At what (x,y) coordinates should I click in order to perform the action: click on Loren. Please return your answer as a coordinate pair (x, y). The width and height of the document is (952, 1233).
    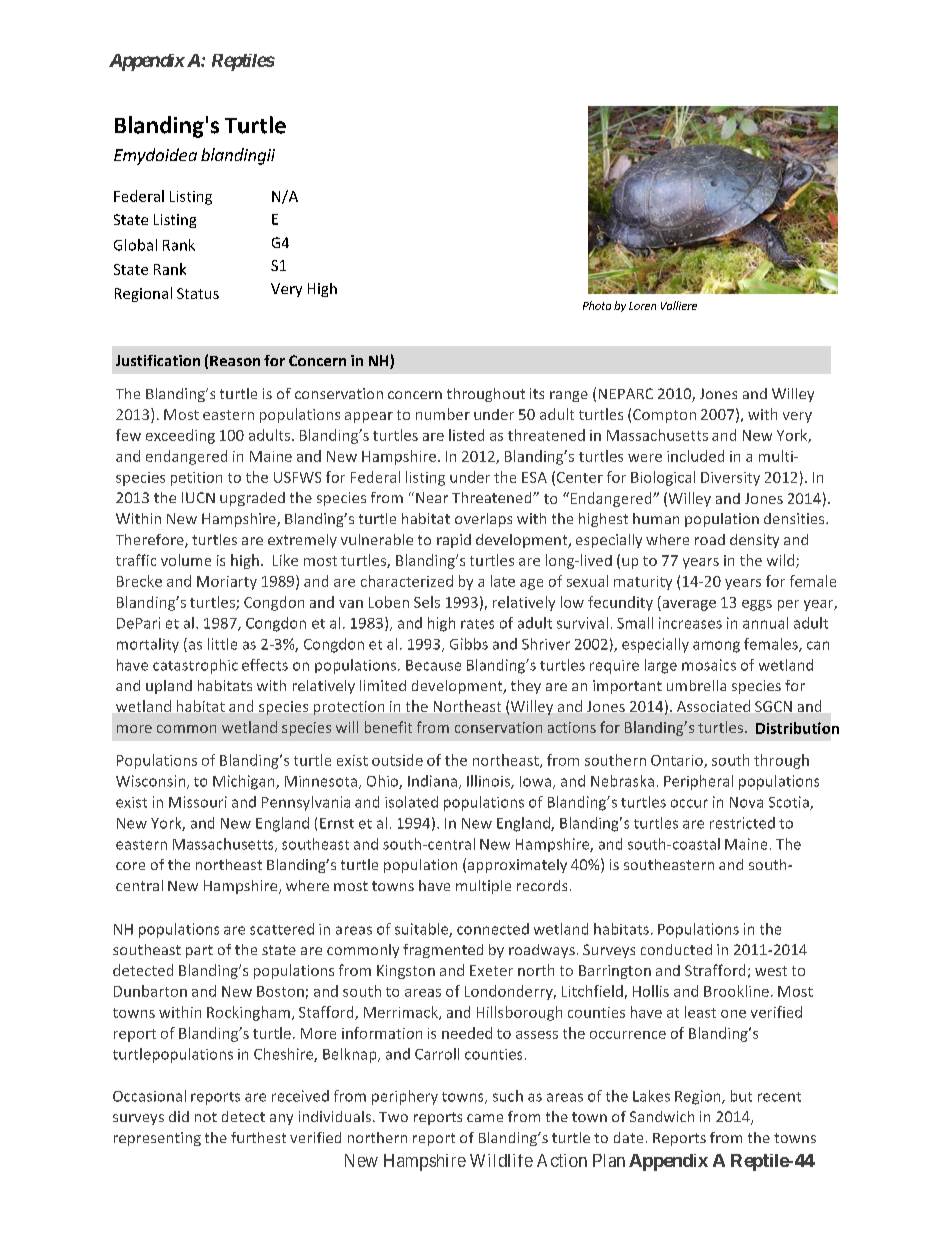
    Looking at the image, I should click on (642, 306).
